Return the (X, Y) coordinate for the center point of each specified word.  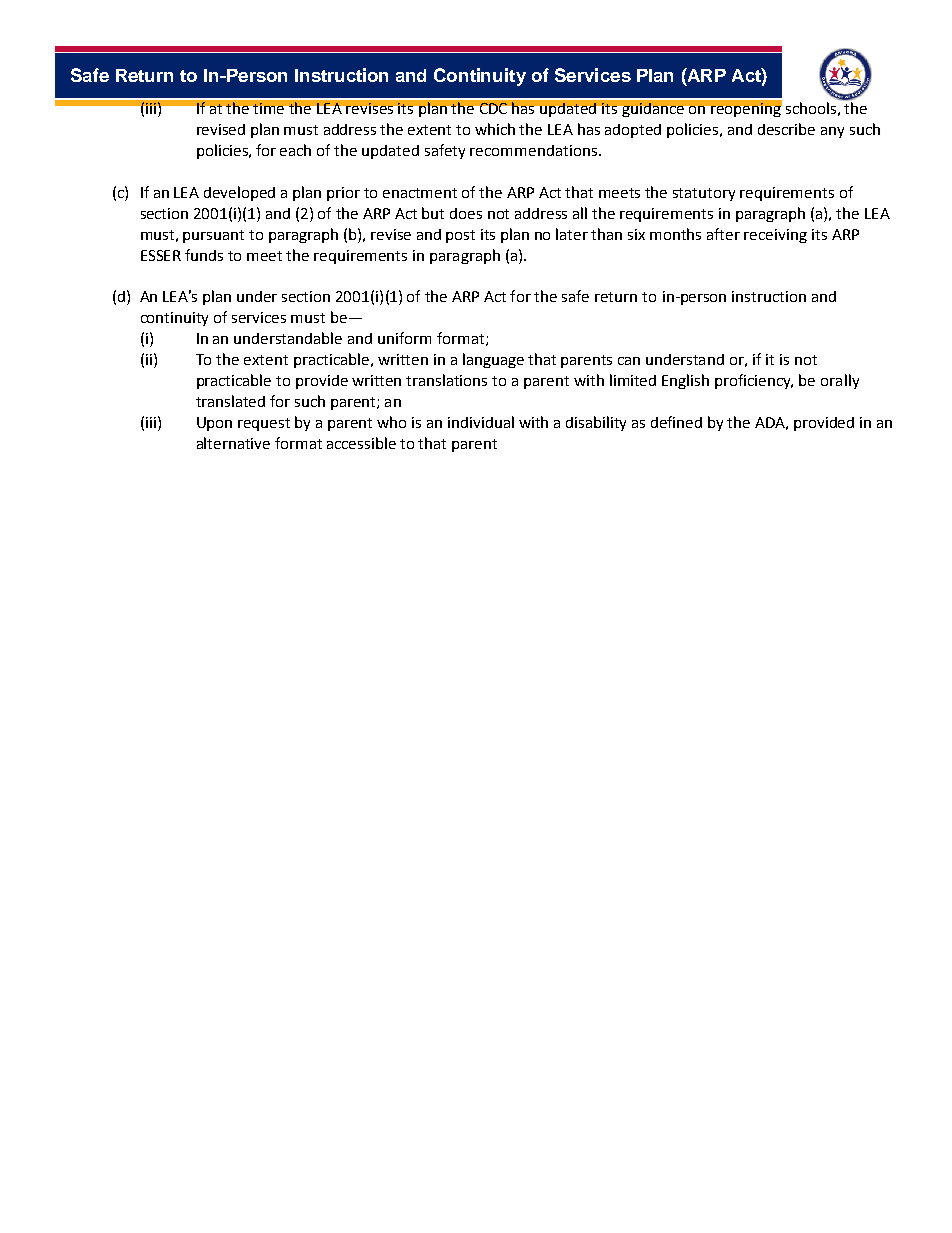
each (295, 150)
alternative (233, 443)
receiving (775, 236)
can (629, 361)
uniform (404, 338)
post (460, 236)
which (495, 129)
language (493, 360)
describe (786, 129)
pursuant (213, 236)
